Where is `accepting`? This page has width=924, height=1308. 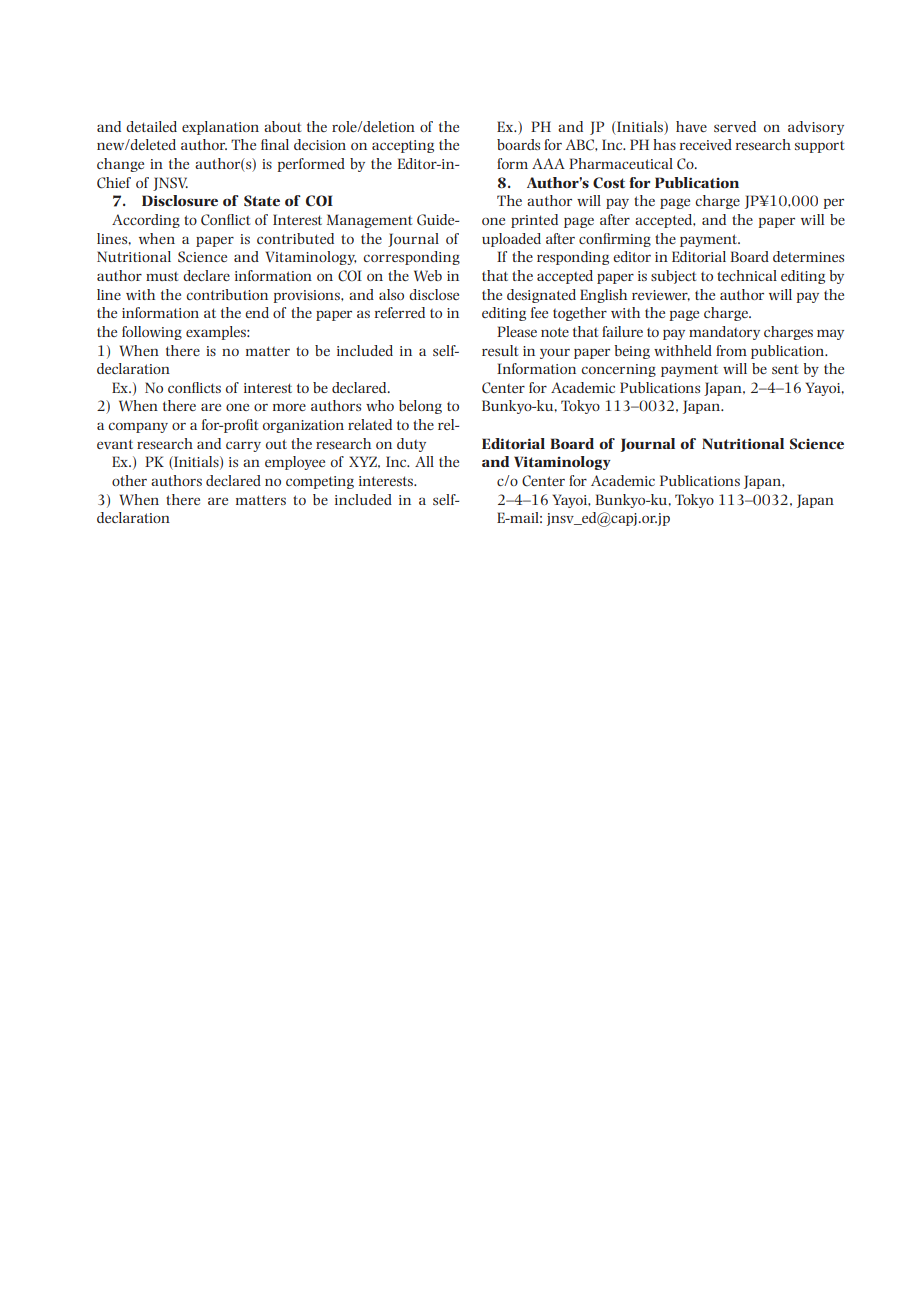
accepting is located at coordinates (403, 146).
